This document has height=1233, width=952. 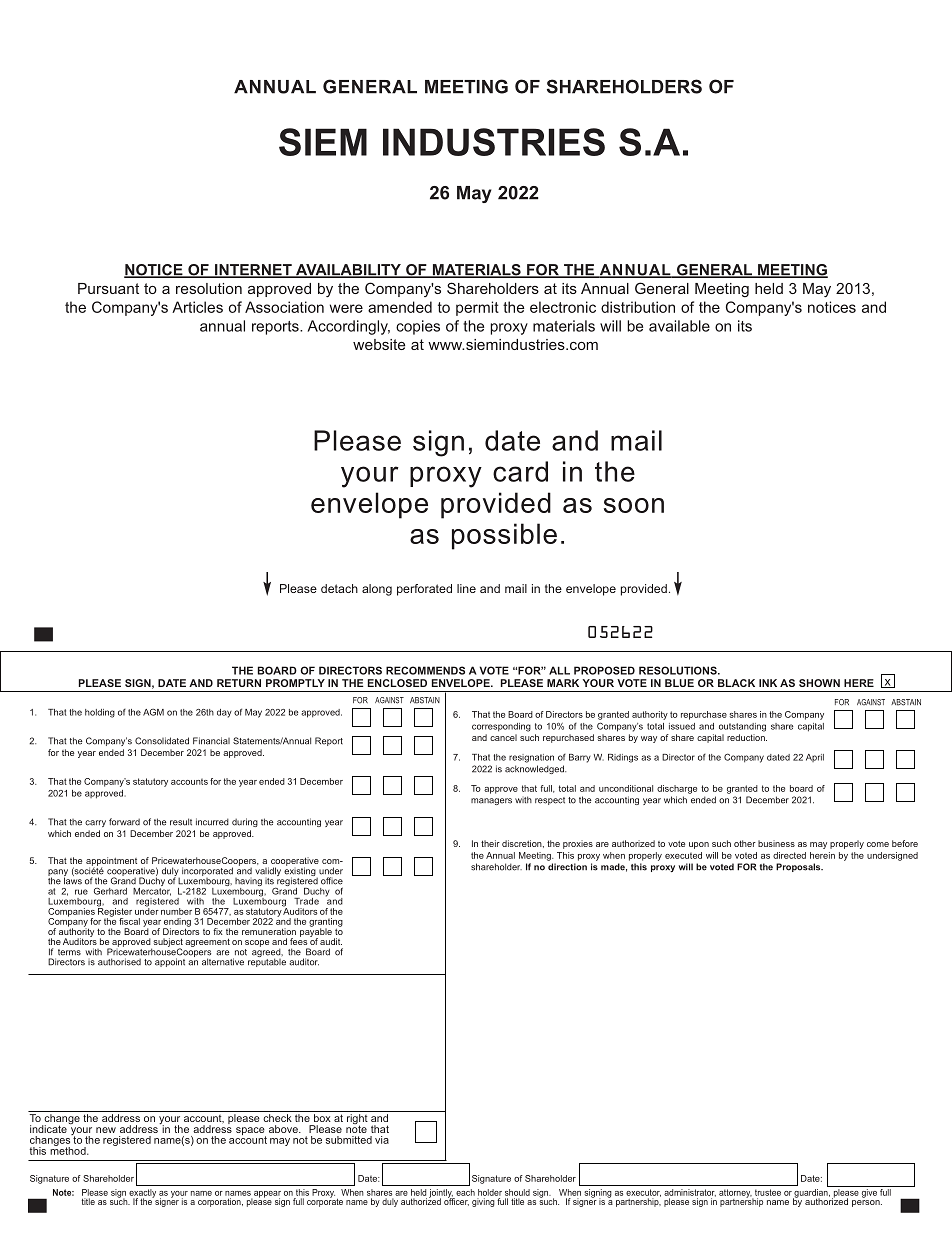 I want to click on each, so click(x=465, y=1192).
